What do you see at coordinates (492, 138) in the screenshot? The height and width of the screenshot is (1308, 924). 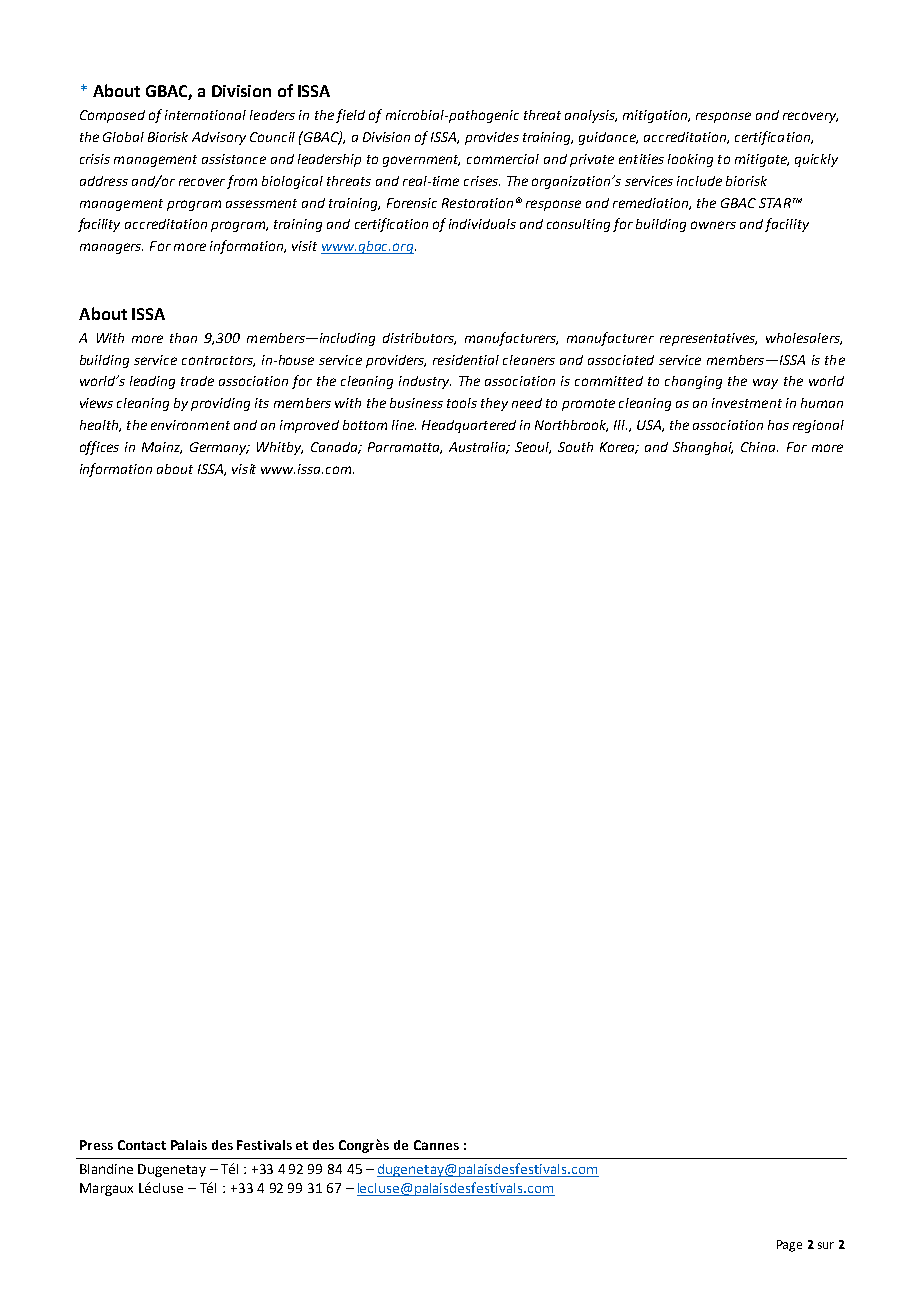 I see `provides` at bounding box center [492, 138].
